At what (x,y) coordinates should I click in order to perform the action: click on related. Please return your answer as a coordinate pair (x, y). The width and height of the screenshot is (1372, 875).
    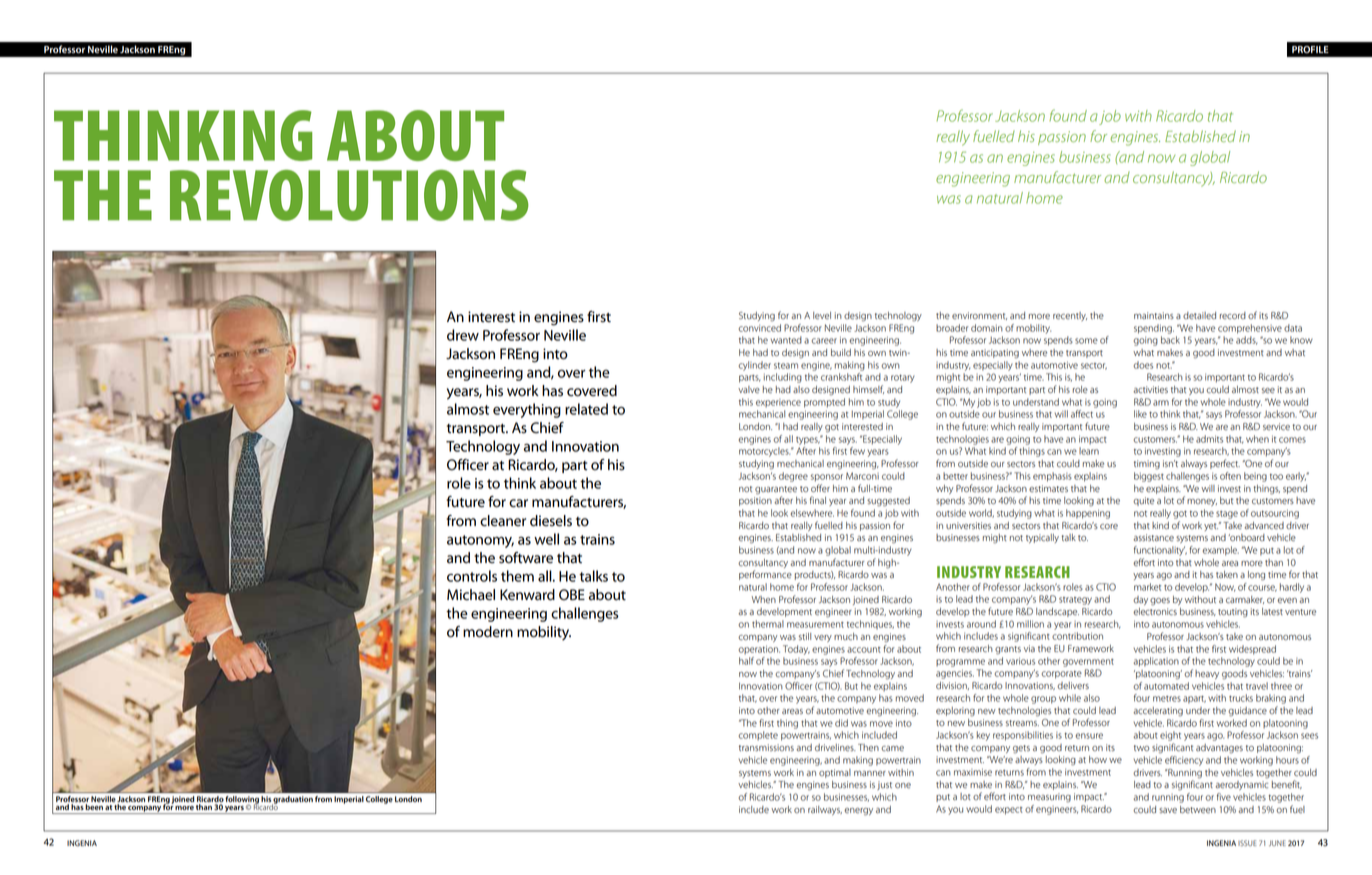
    Looking at the image, I should click on (586, 409).
